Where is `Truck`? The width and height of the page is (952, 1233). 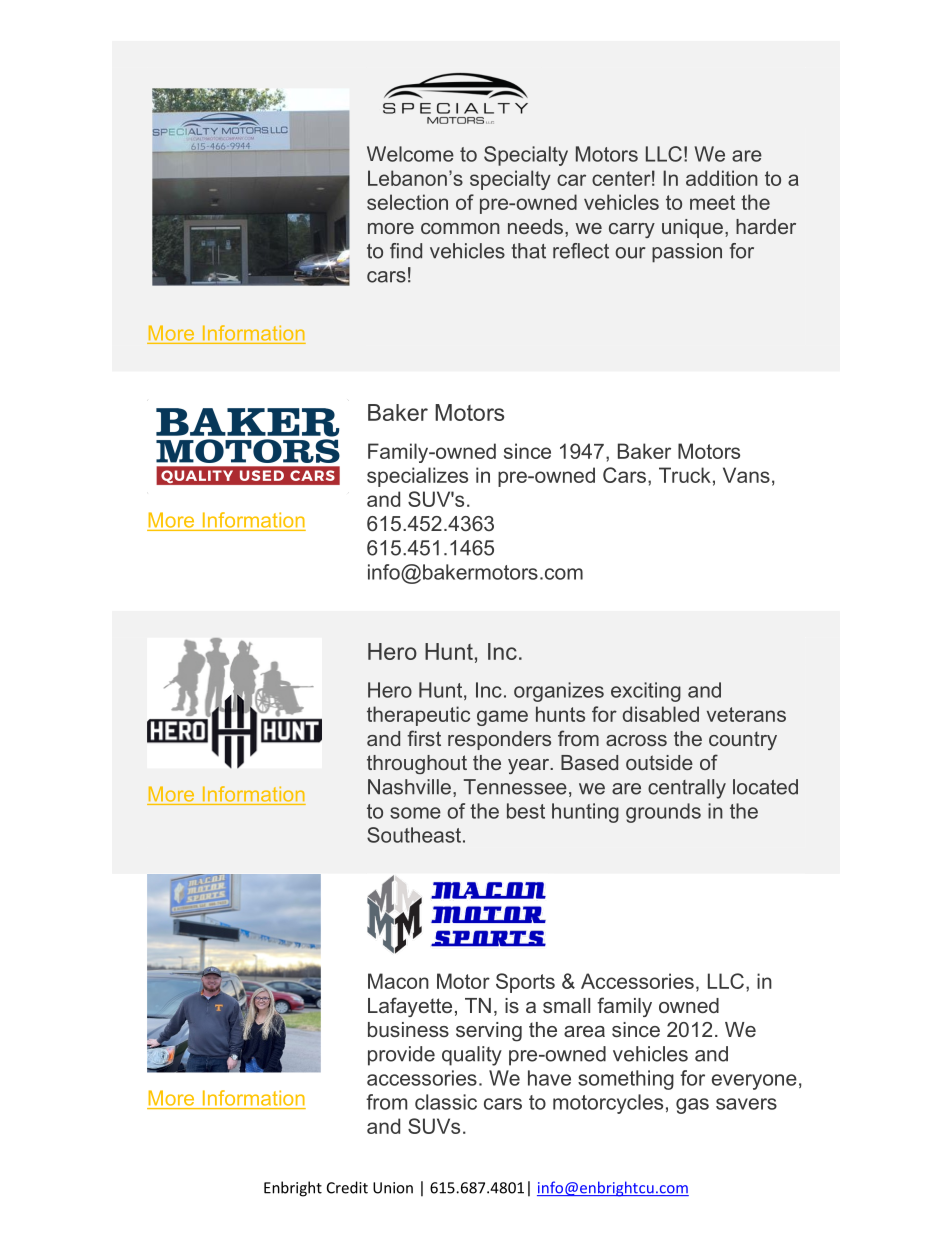 Truck is located at coordinates (685, 475).
